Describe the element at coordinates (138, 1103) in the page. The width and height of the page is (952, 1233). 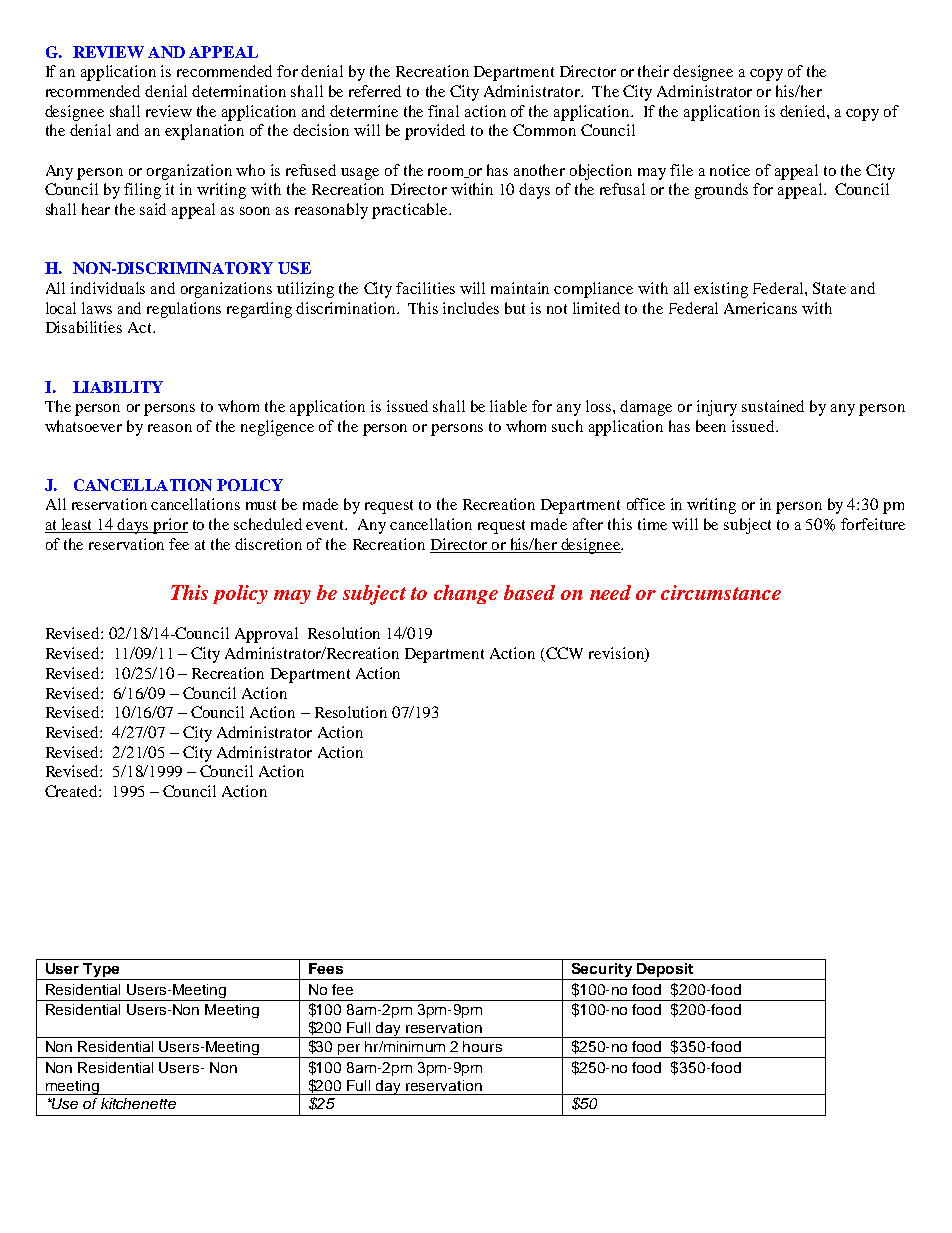
I see `kitchenette` at that location.
